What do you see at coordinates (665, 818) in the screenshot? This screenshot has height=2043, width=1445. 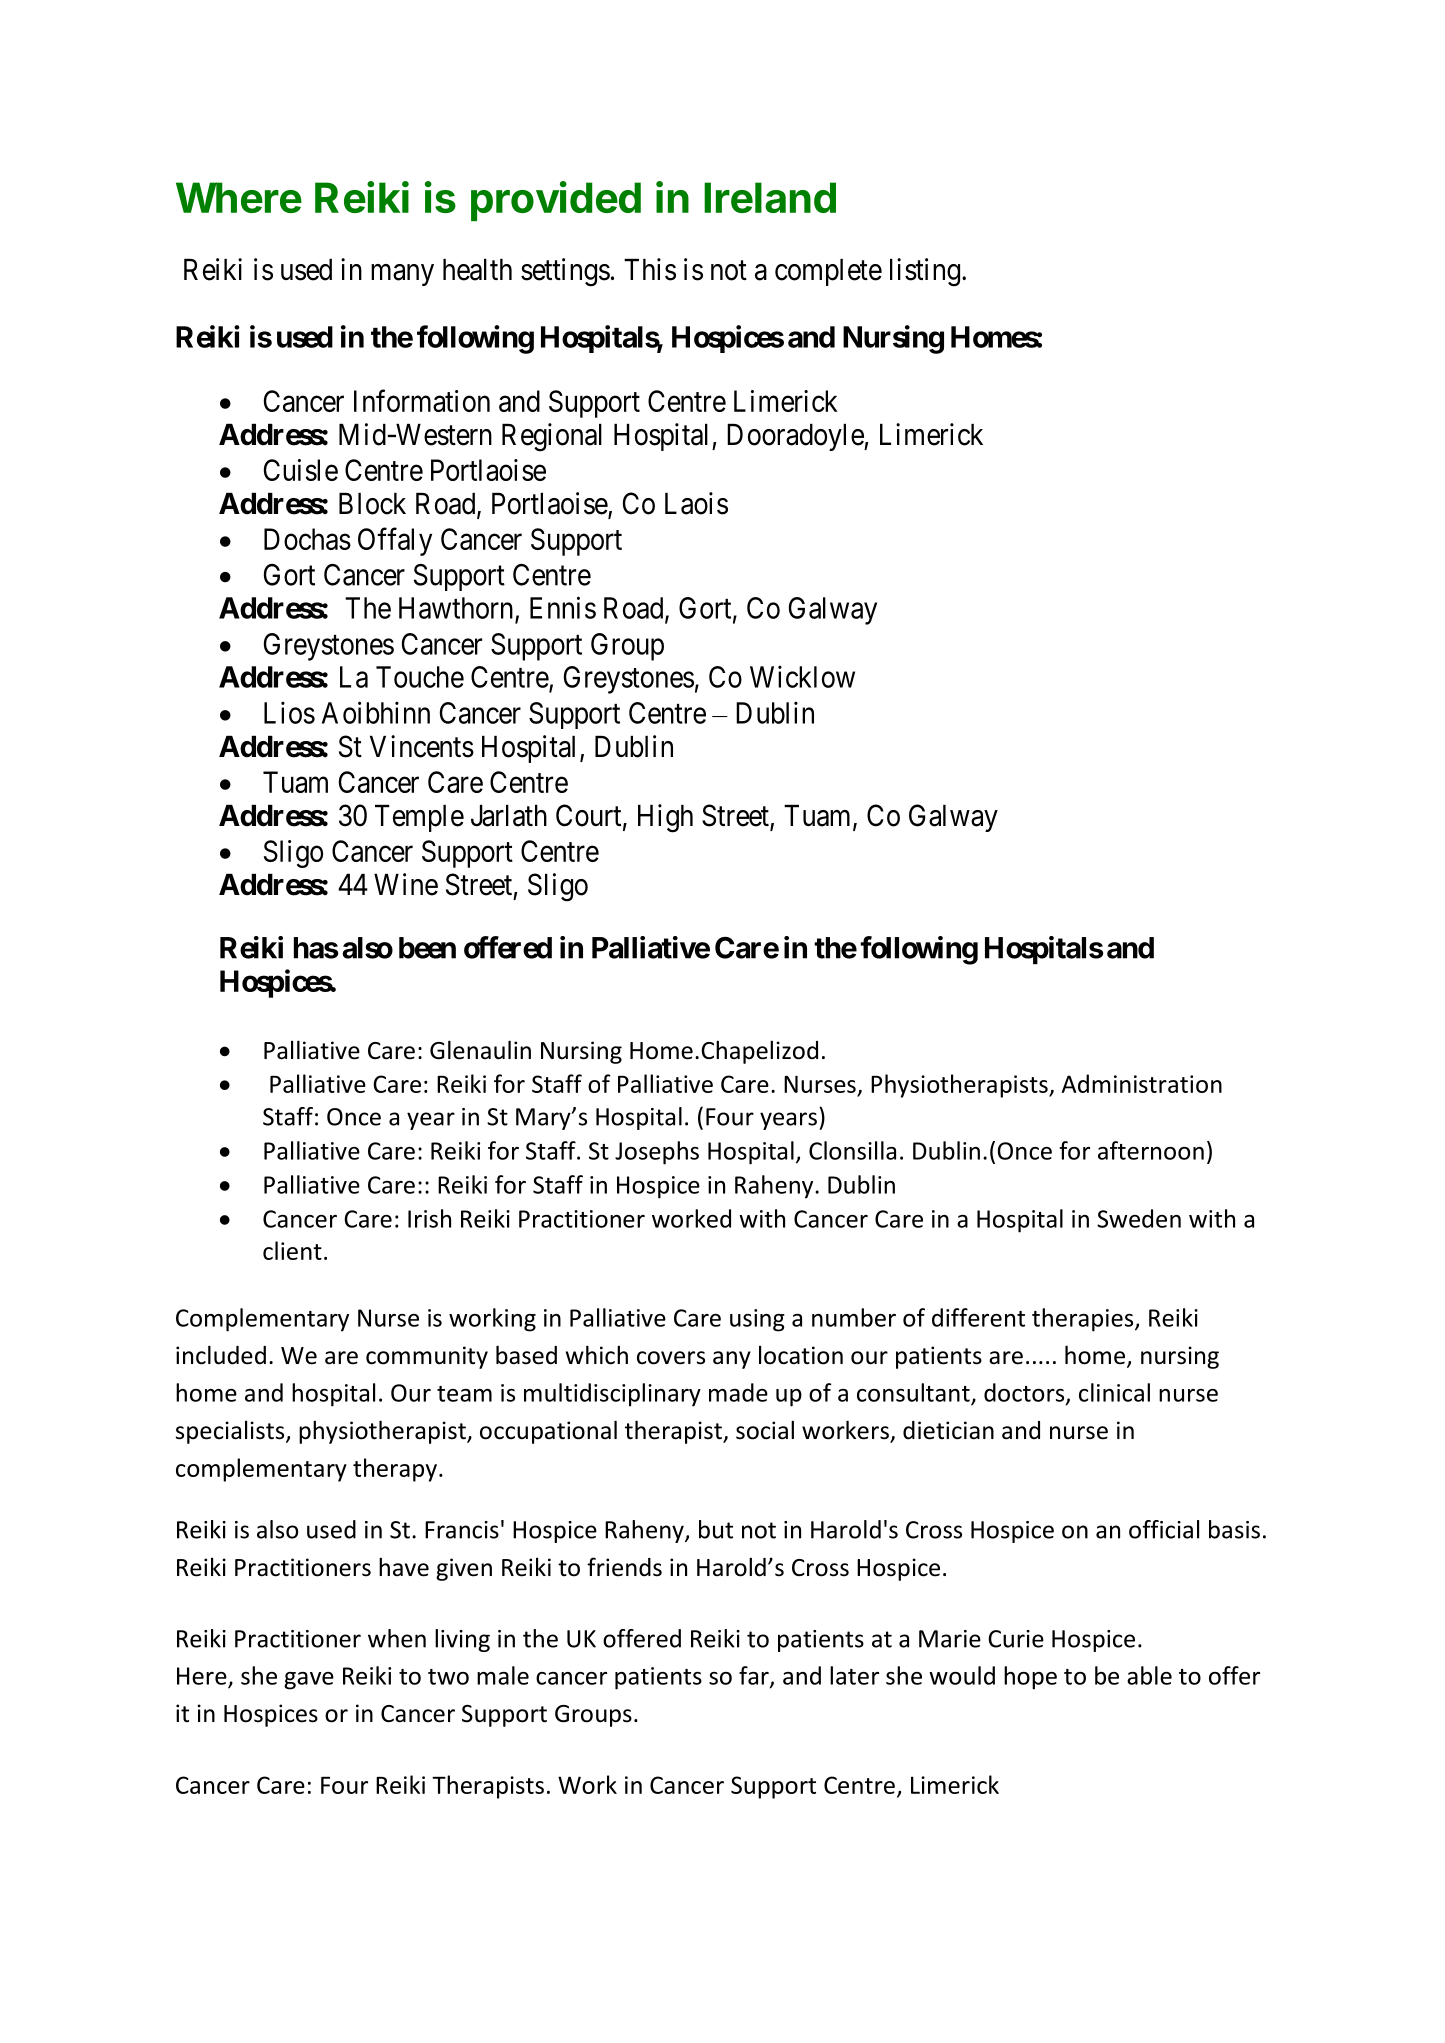 I see `High` at bounding box center [665, 818].
